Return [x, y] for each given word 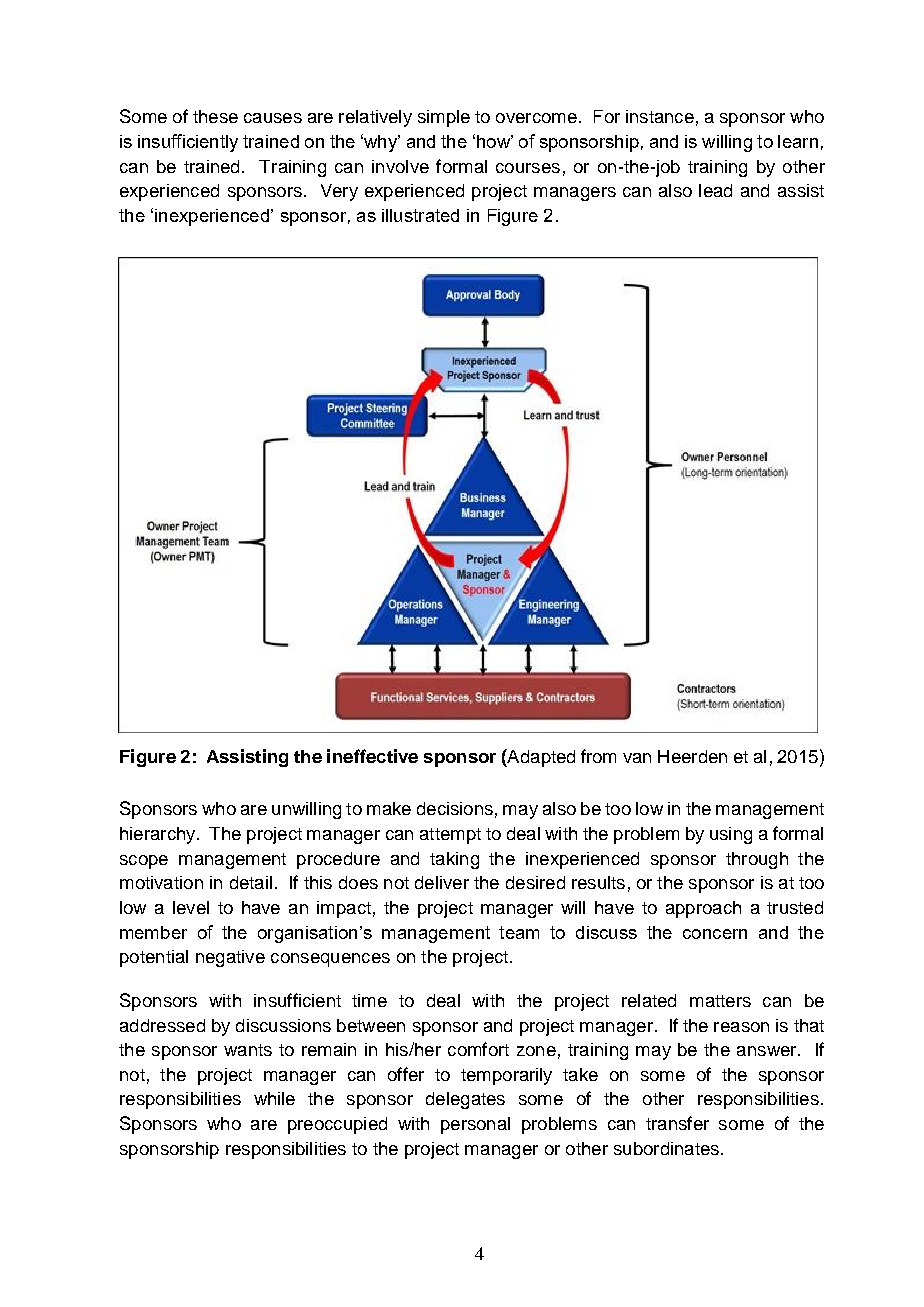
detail [251, 882]
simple [444, 118]
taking [454, 860]
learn [798, 141]
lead [715, 190]
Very [339, 192]
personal [475, 1125]
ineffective [372, 756]
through [757, 860]
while [274, 1098]
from [598, 756]
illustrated [420, 215]
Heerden [692, 756]
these [215, 116]
